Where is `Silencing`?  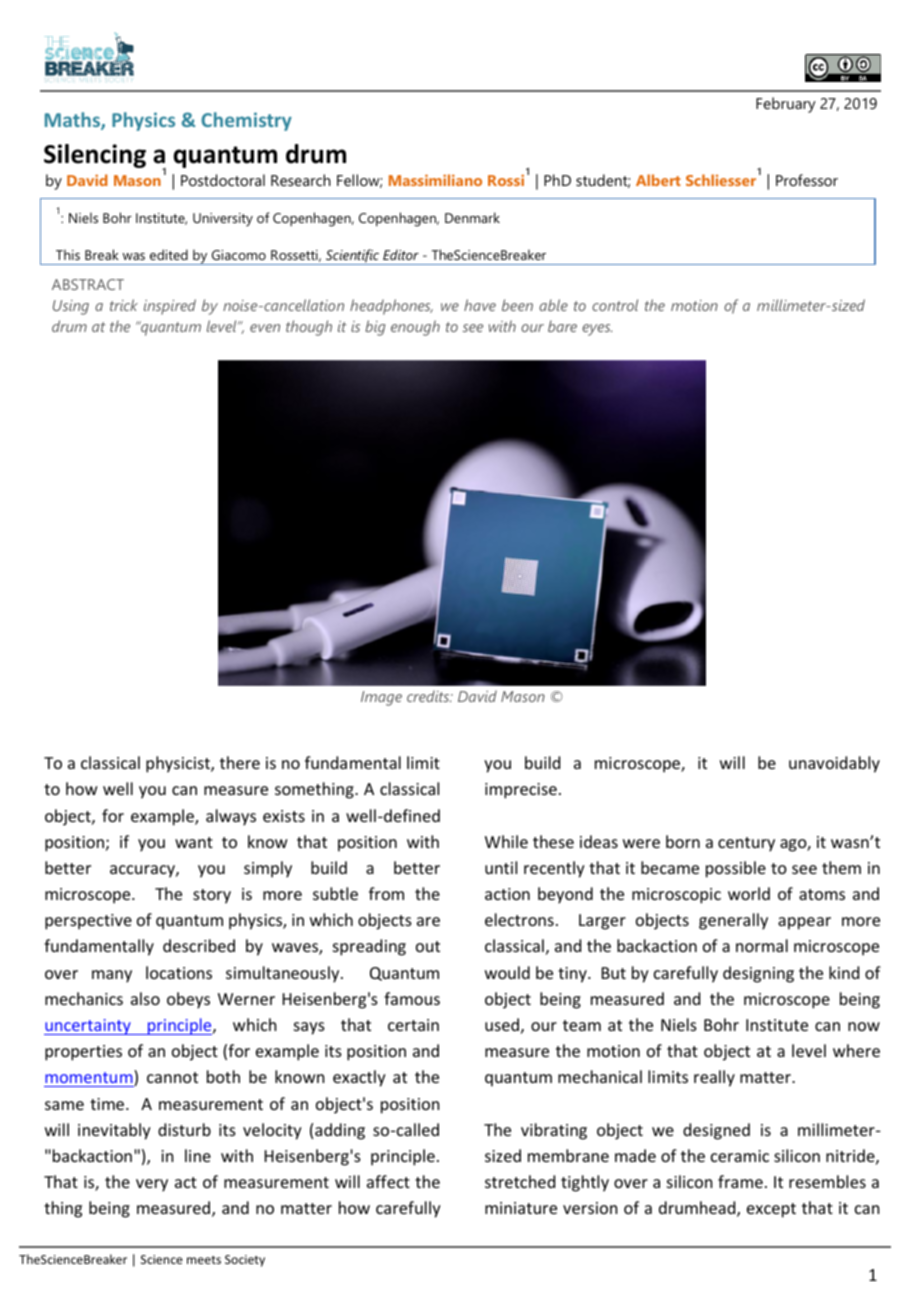 Silencing is located at coordinates (95, 156).
